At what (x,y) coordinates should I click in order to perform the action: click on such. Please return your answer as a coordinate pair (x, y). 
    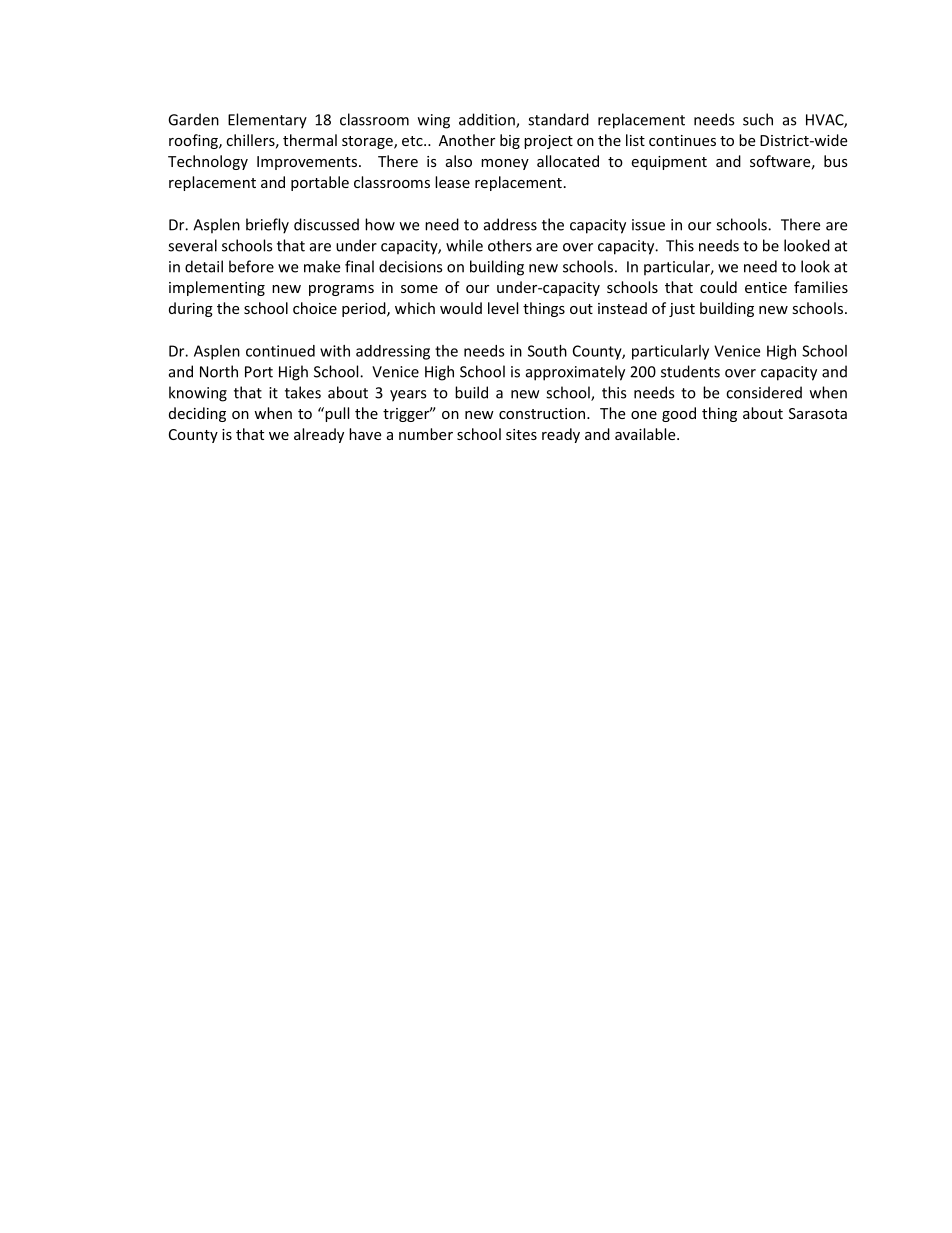
    Looking at the image, I should click on (758, 119).
